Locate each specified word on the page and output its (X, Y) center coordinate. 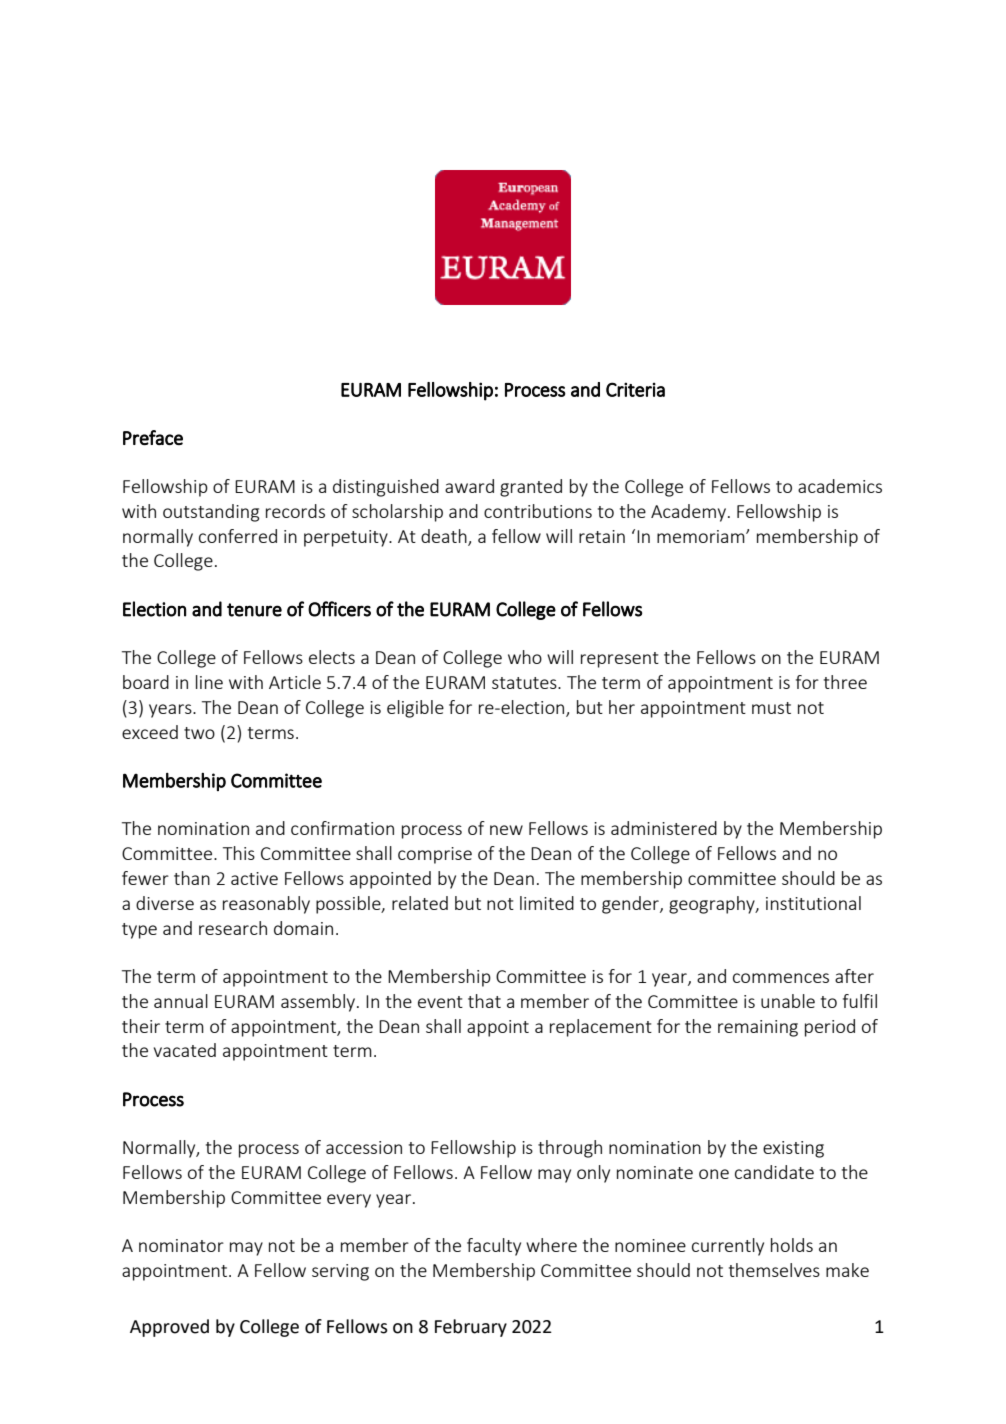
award (469, 486)
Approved (169, 1328)
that (484, 1001)
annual (181, 1001)
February (471, 1328)
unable (788, 1001)
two (199, 733)
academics (840, 486)
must (771, 708)
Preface (153, 437)
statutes (525, 683)
